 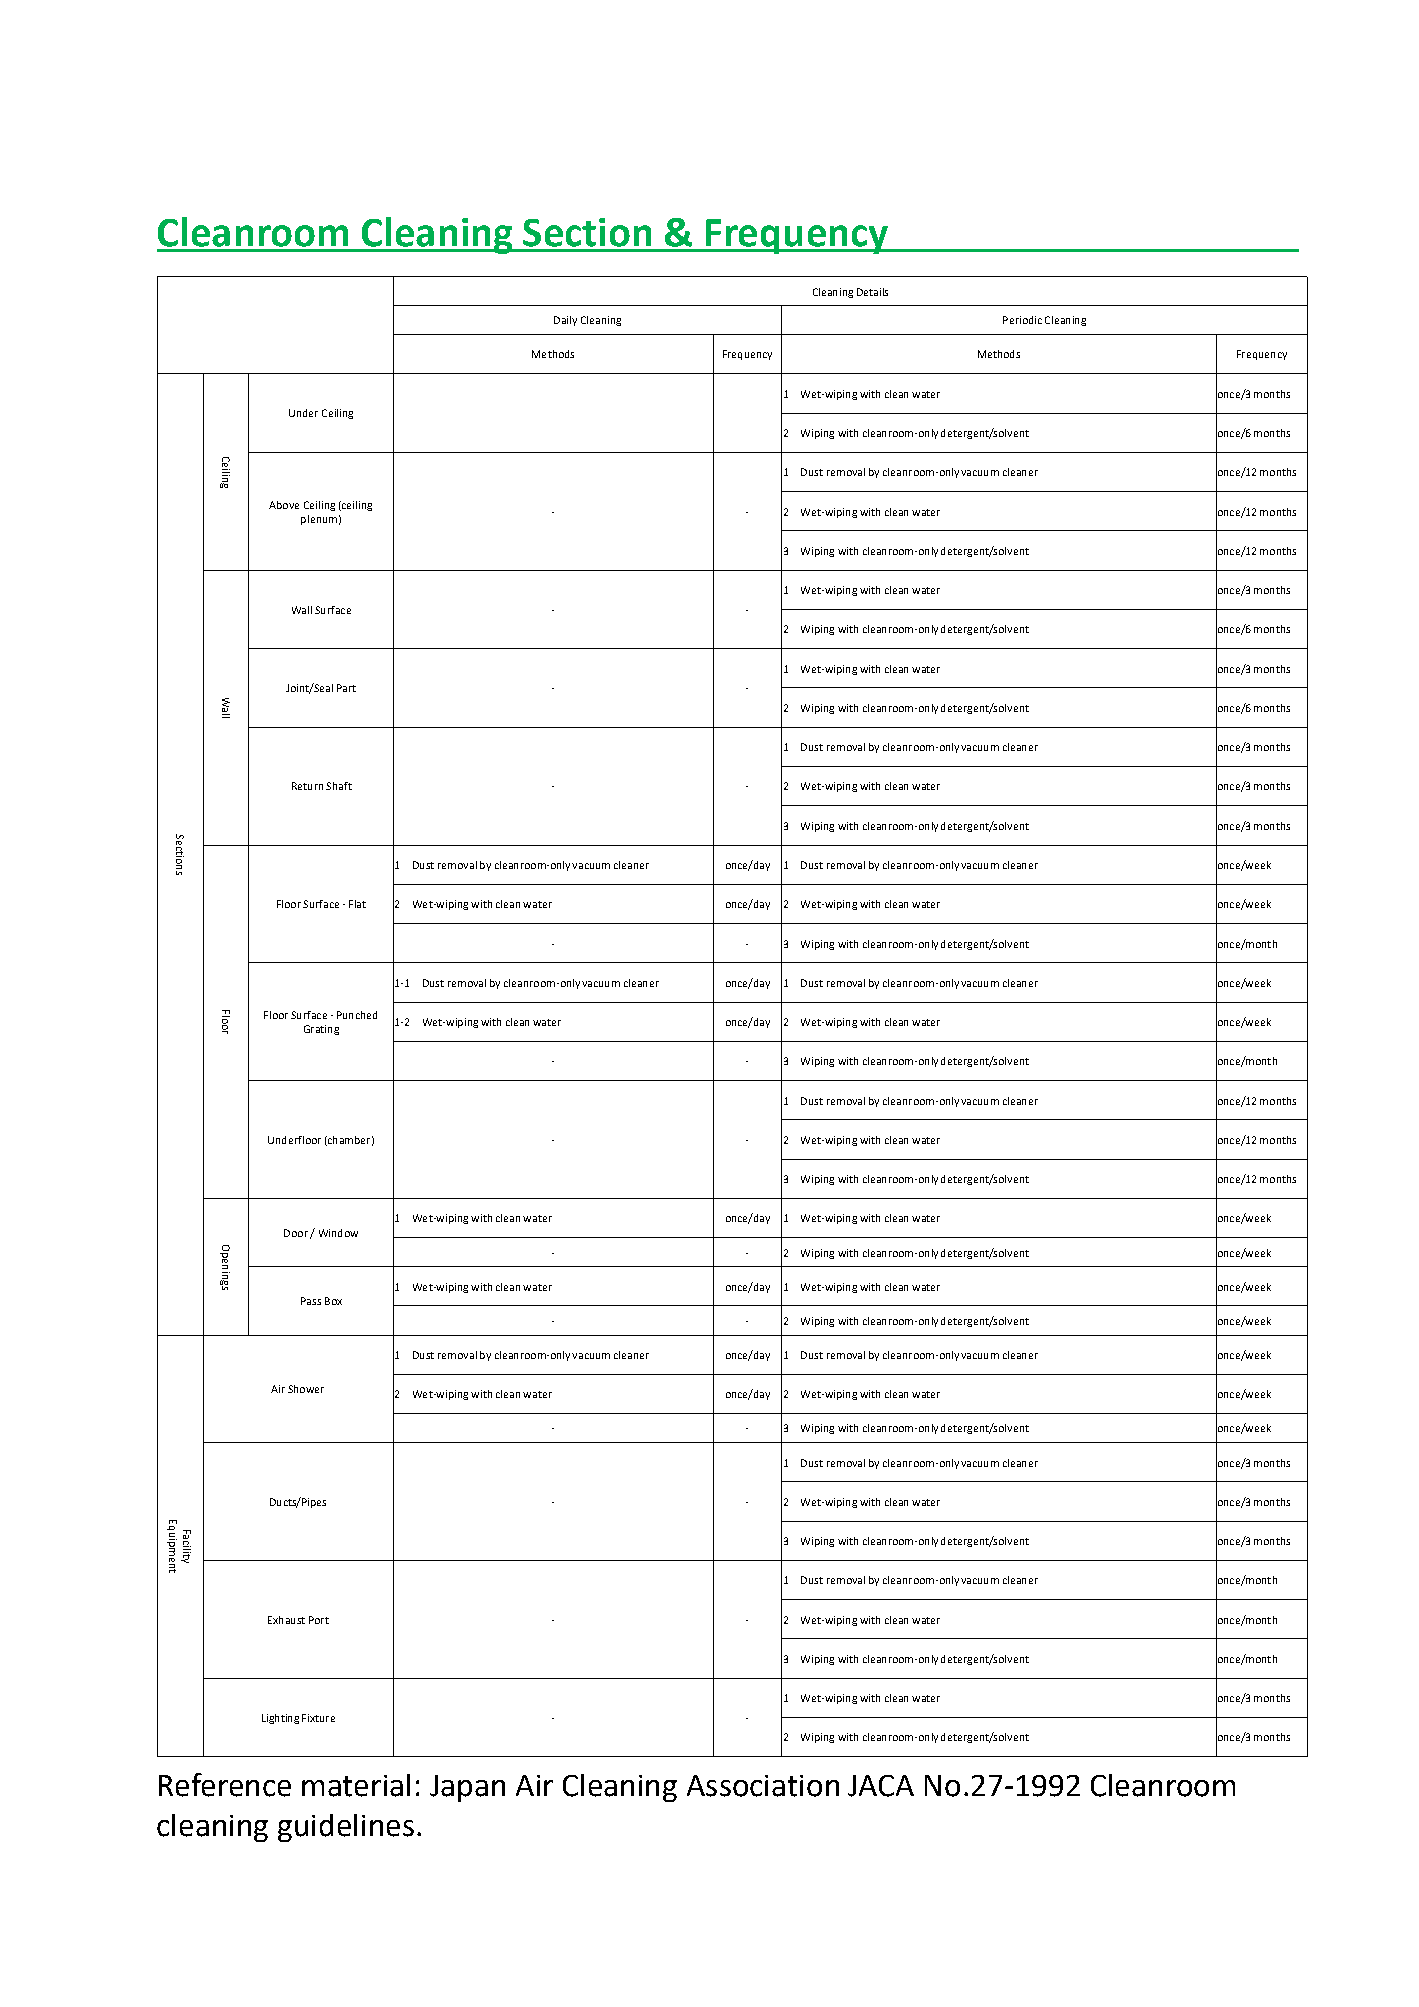 What do you see at coordinates (346, 688) in the screenshot?
I see `Part` at bounding box center [346, 688].
